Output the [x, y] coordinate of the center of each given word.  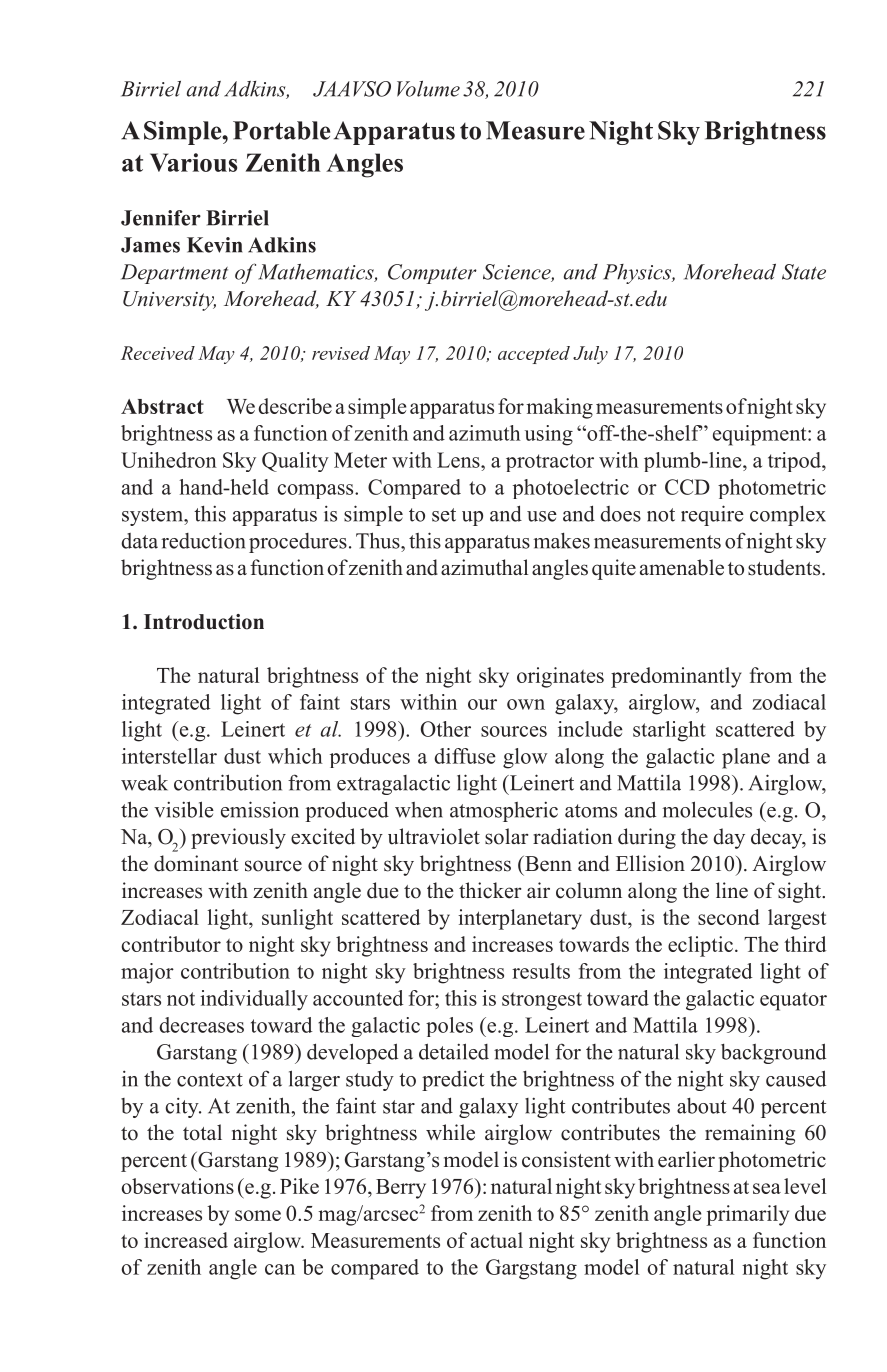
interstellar [169, 756]
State [804, 272]
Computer [432, 274]
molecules [707, 809]
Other [446, 729]
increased [186, 1240]
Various [193, 162]
